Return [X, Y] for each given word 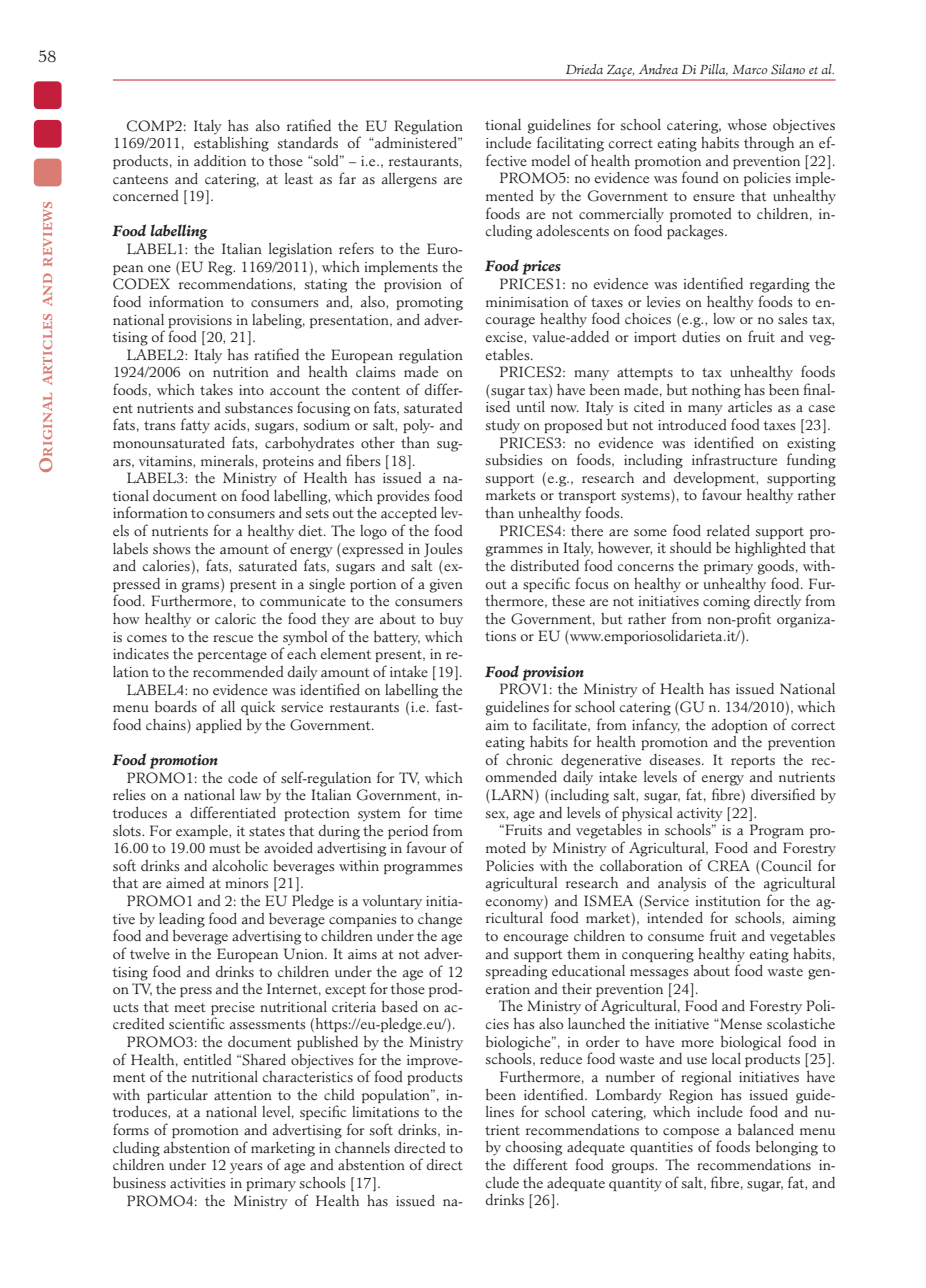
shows [172, 549]
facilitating [570, 144]
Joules [443, 550]
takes [216, 389]
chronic [529, 759]
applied [219, 726]
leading [182, 920]
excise [505, 337]
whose [747, 124]
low [724, 318]
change [440, 920]
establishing [231, 143]
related [728, 530]
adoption [740, 726]
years [246, 1168]
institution [728, 901]
